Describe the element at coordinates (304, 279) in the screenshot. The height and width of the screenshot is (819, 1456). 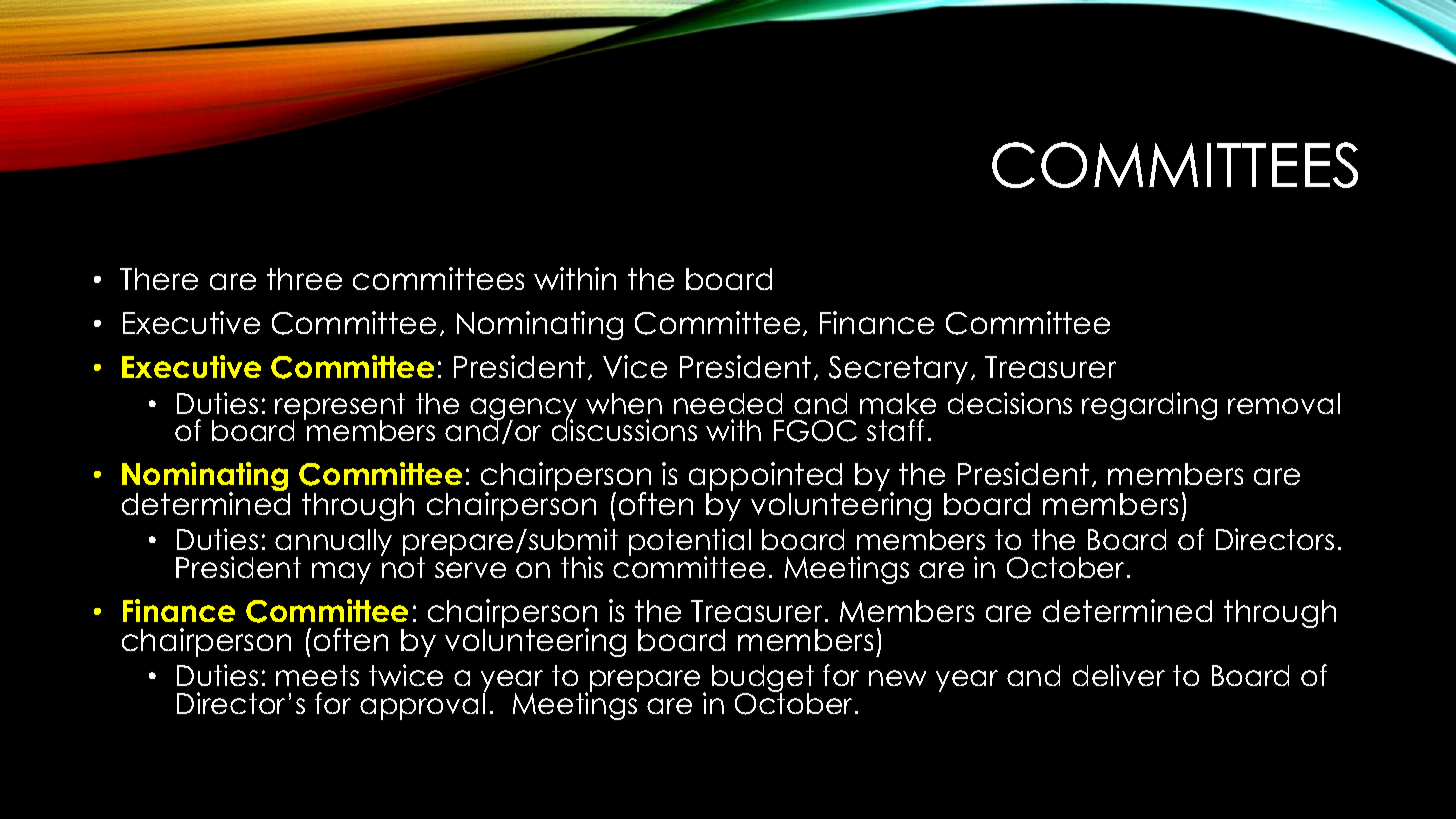
I see `three` at that location.
